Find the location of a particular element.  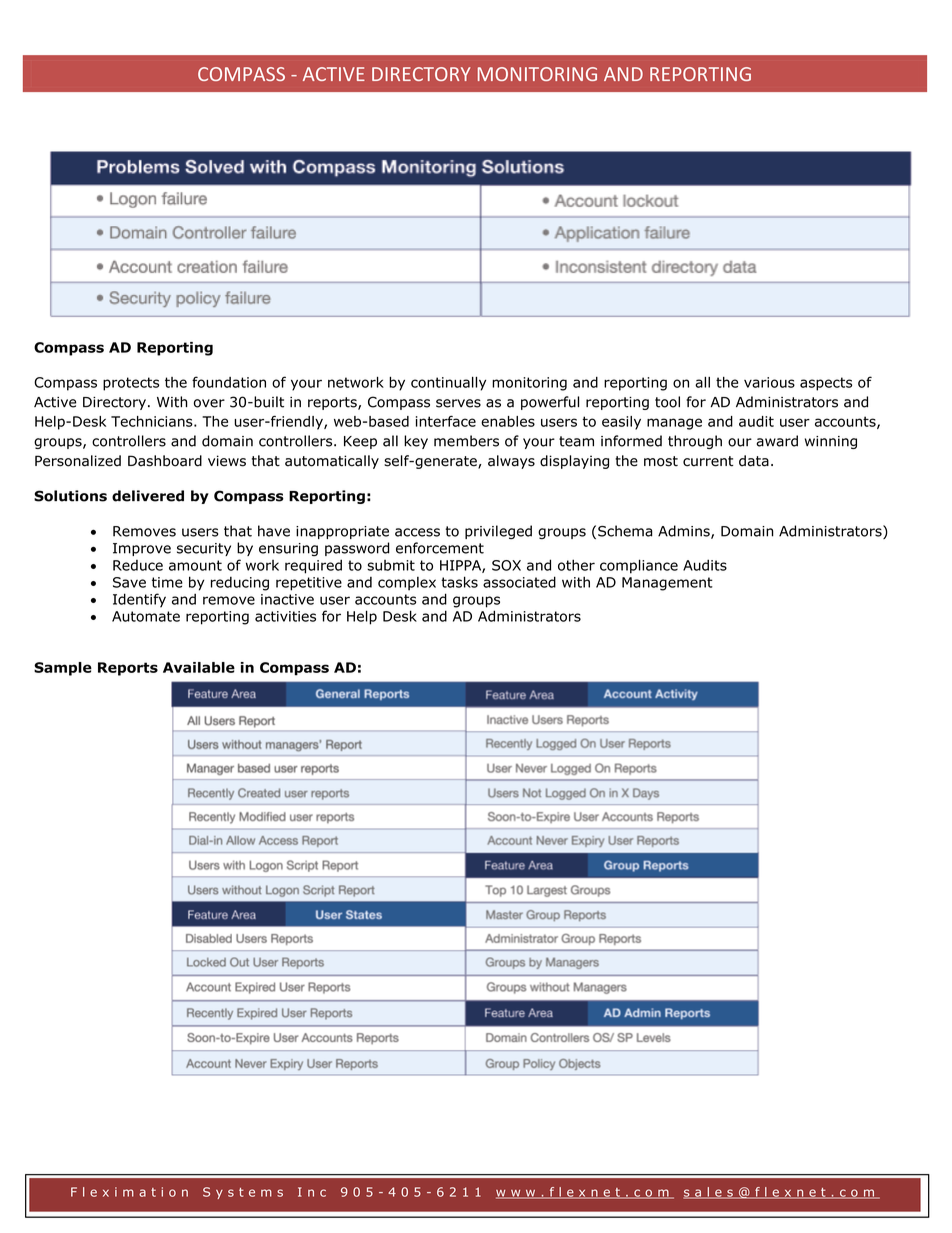

access is located at coordinates (417, 532).
